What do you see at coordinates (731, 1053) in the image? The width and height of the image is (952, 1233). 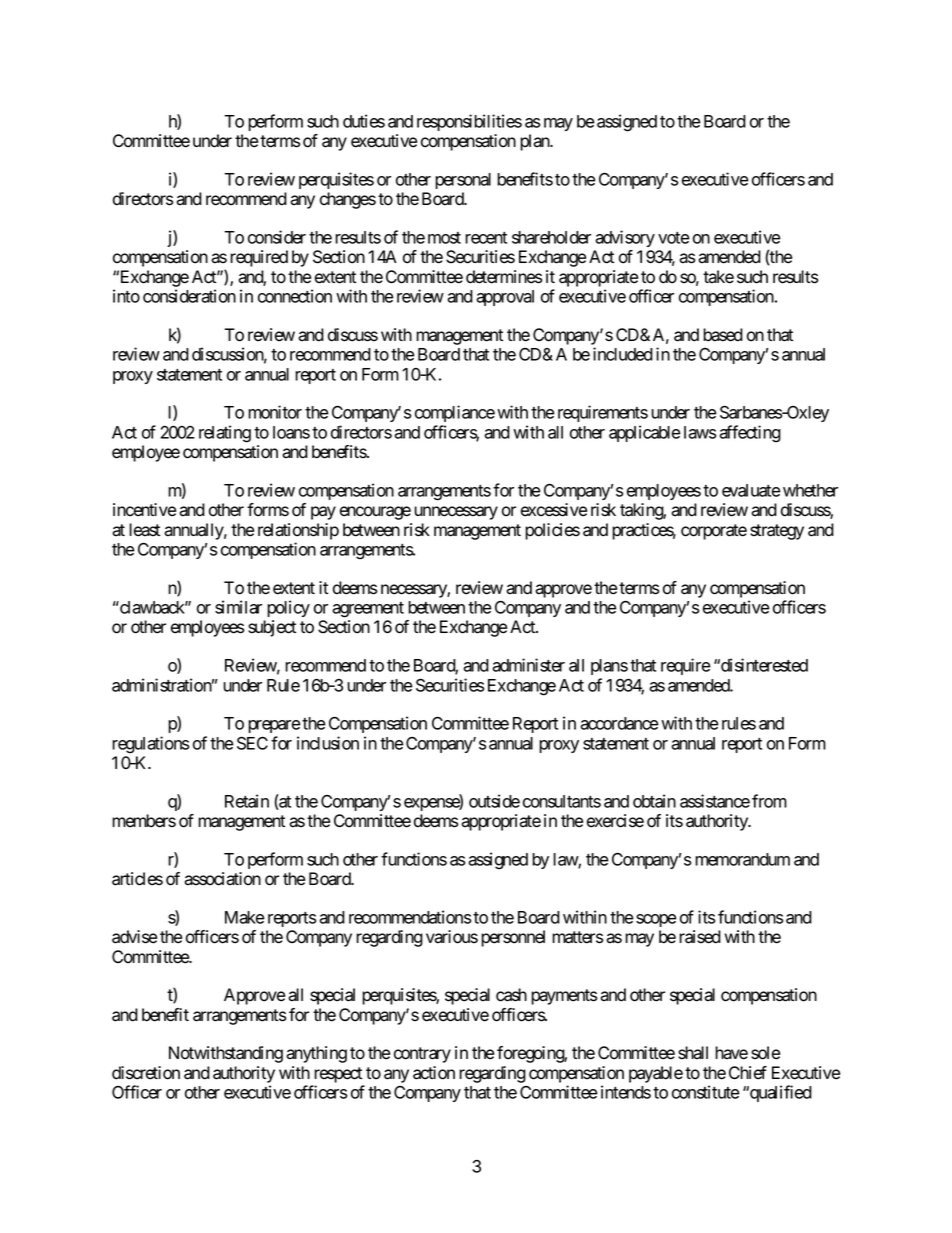 I see `have` at bounding box center [731, 1053].
